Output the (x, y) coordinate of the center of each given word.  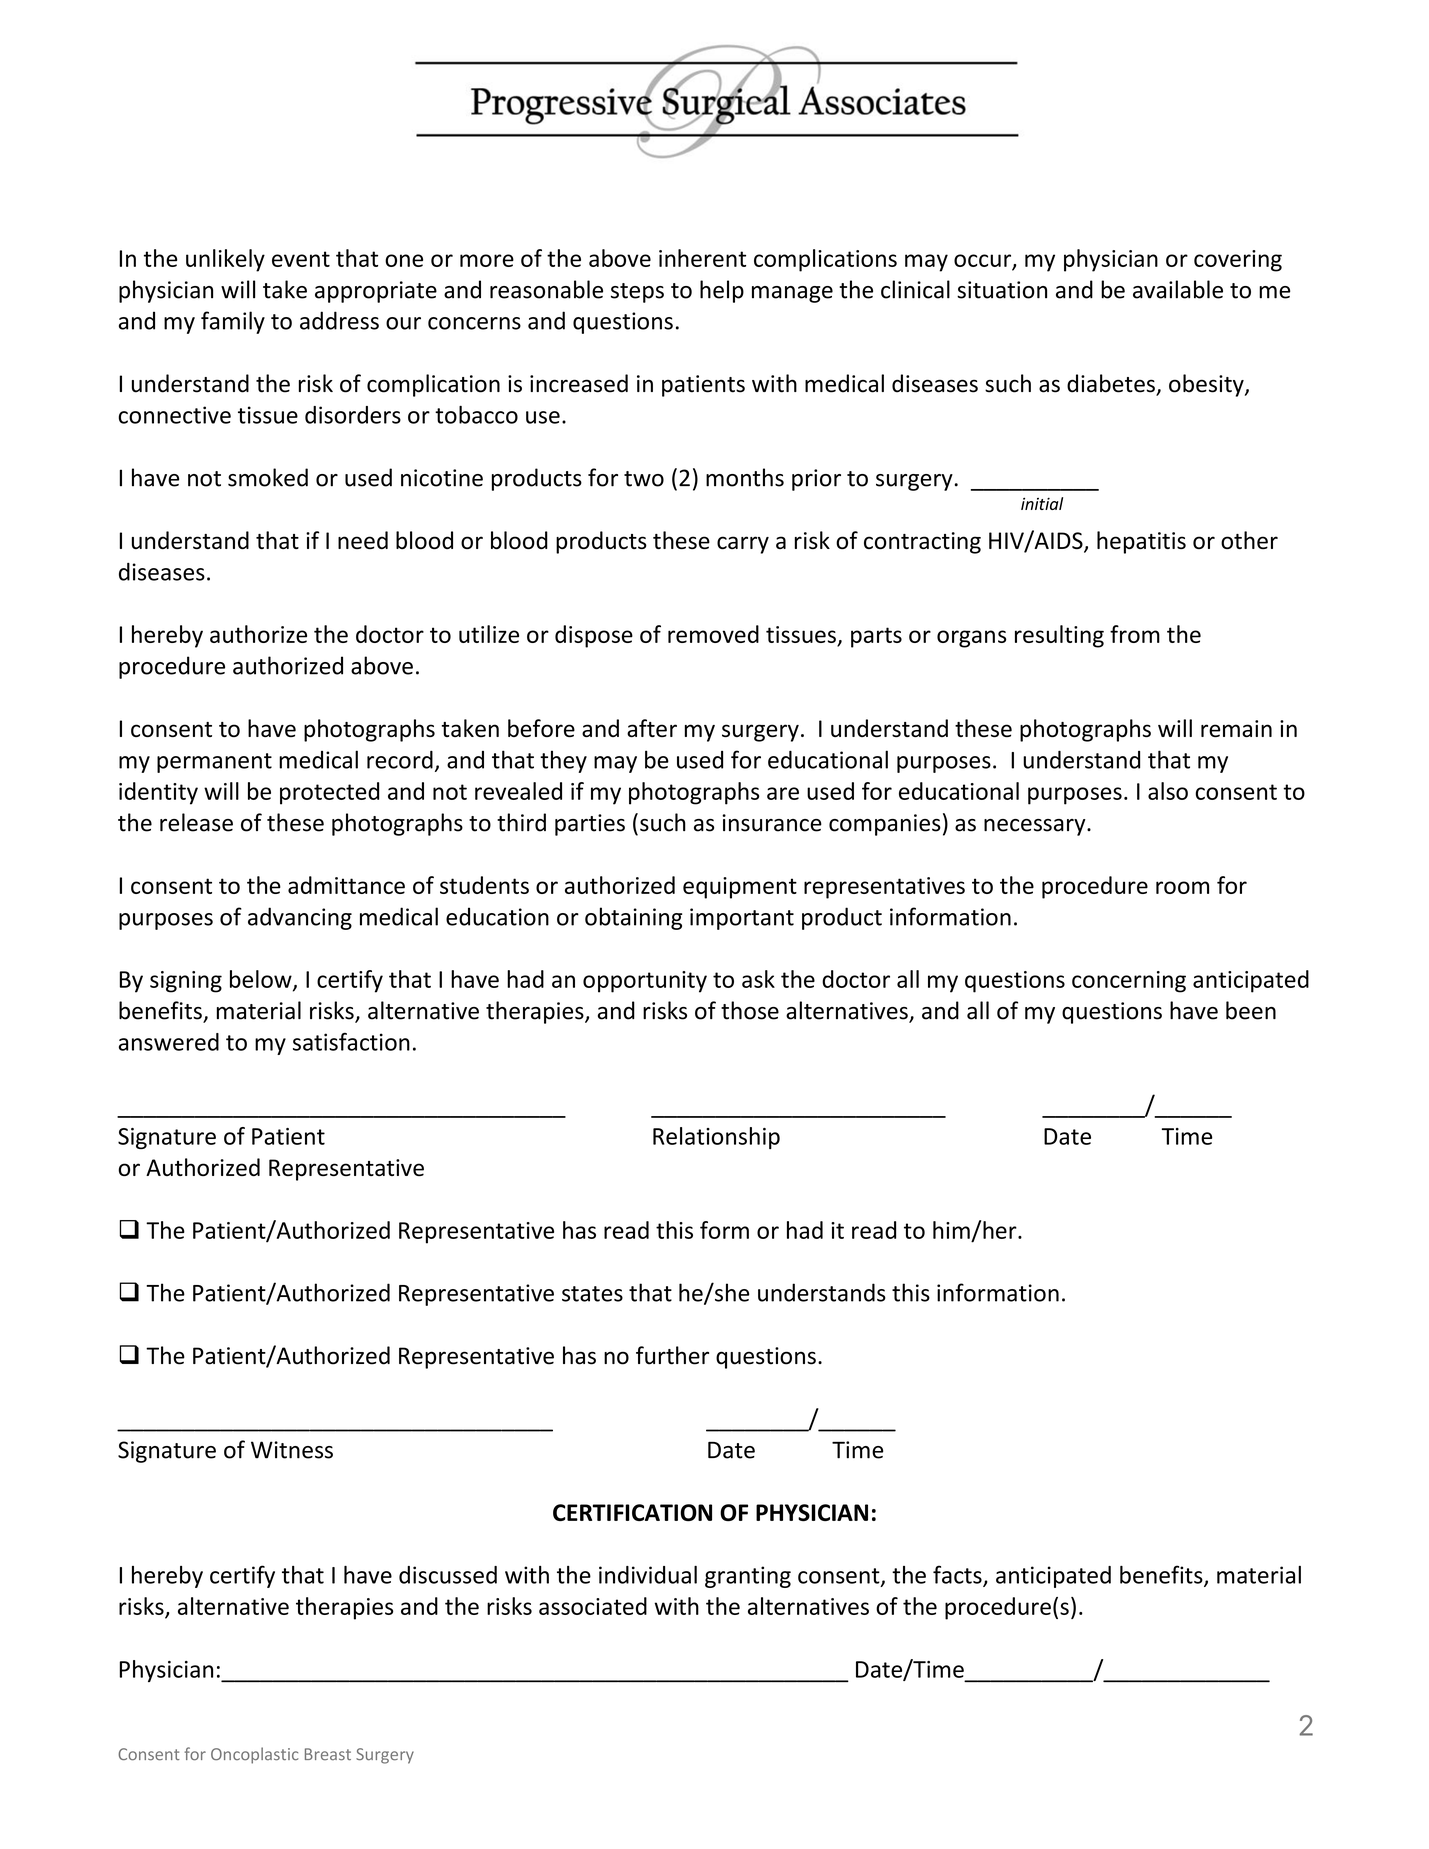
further (672, 1355)
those (750, 1010)
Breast (328, 1754)
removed (713, 634)
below (262, 980)
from (1135, 634)
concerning (1129, 982)
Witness (292, 1450)
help (722, 291)
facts (958, 1575)
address (339, 320)
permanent (214, 763)
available (1178, 289)
